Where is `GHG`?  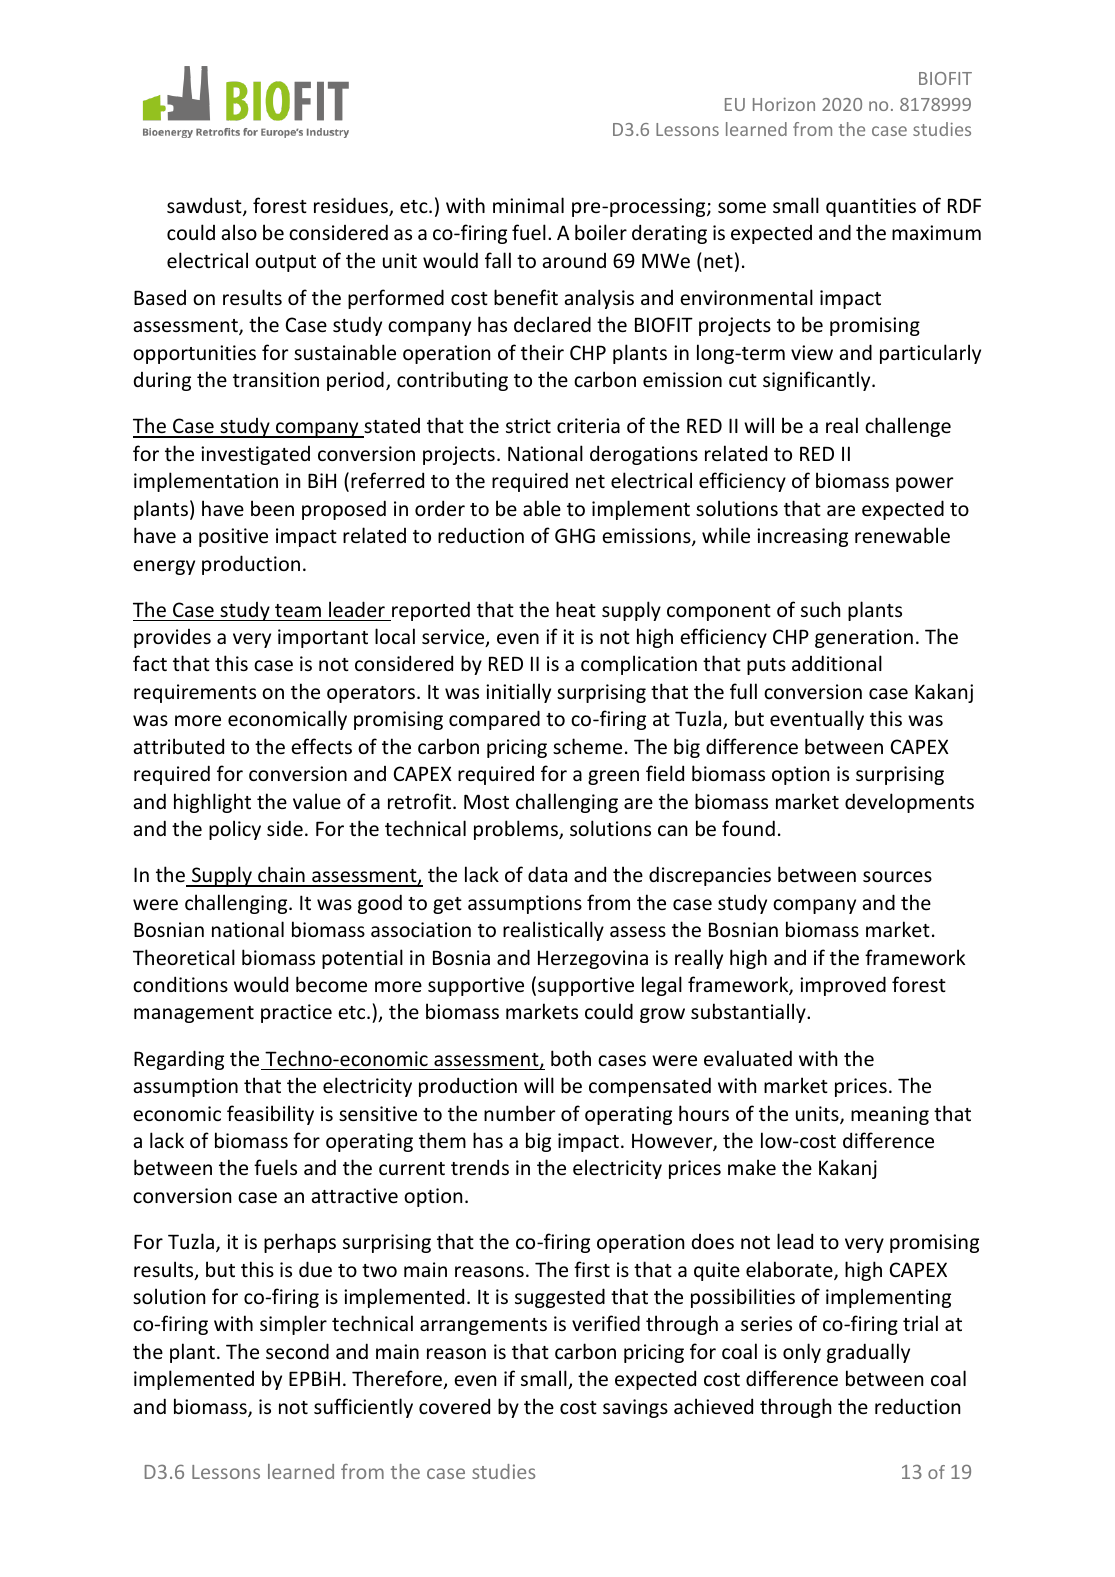 GHG is located at coordinates (575, 535).
